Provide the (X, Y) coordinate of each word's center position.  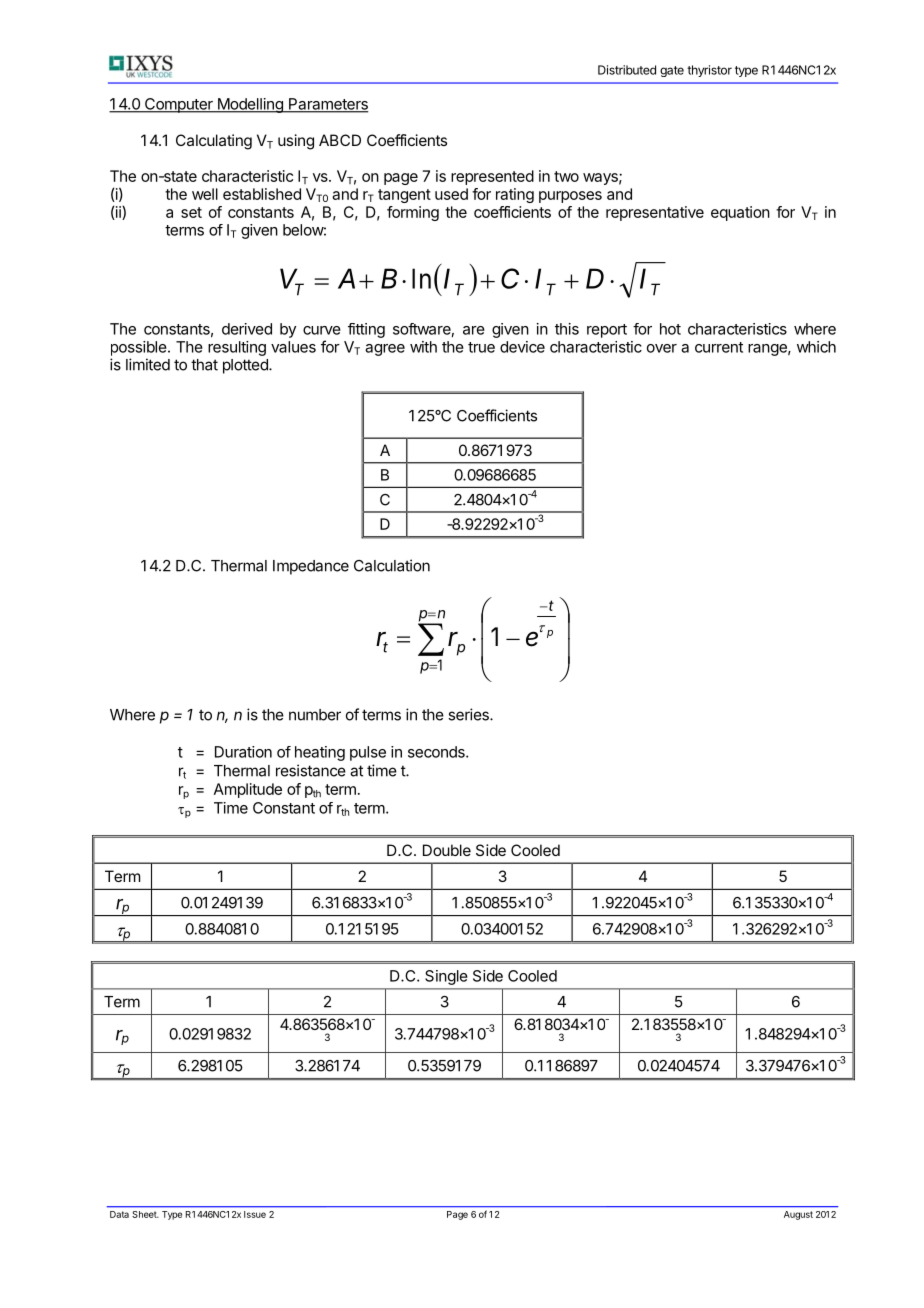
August (798, 1215)
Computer (178, 105)
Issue (255, 1214)
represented (492, 177)
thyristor (709, 71)
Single (446, 977)
